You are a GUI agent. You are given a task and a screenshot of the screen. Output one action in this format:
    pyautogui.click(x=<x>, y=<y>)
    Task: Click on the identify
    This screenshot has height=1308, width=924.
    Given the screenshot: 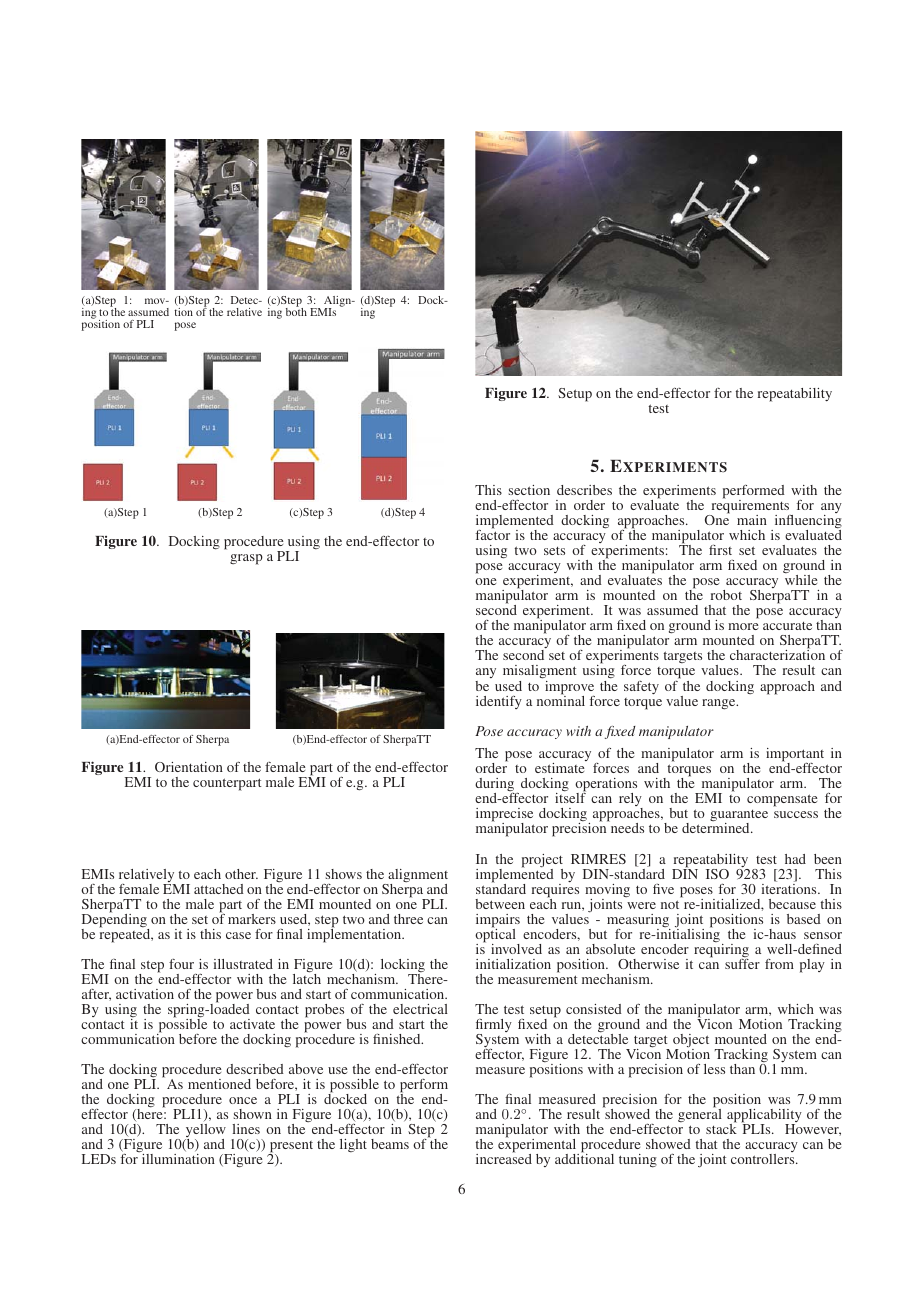 What is the action you would take?
    pyautogui.click(x=499, y=702)
